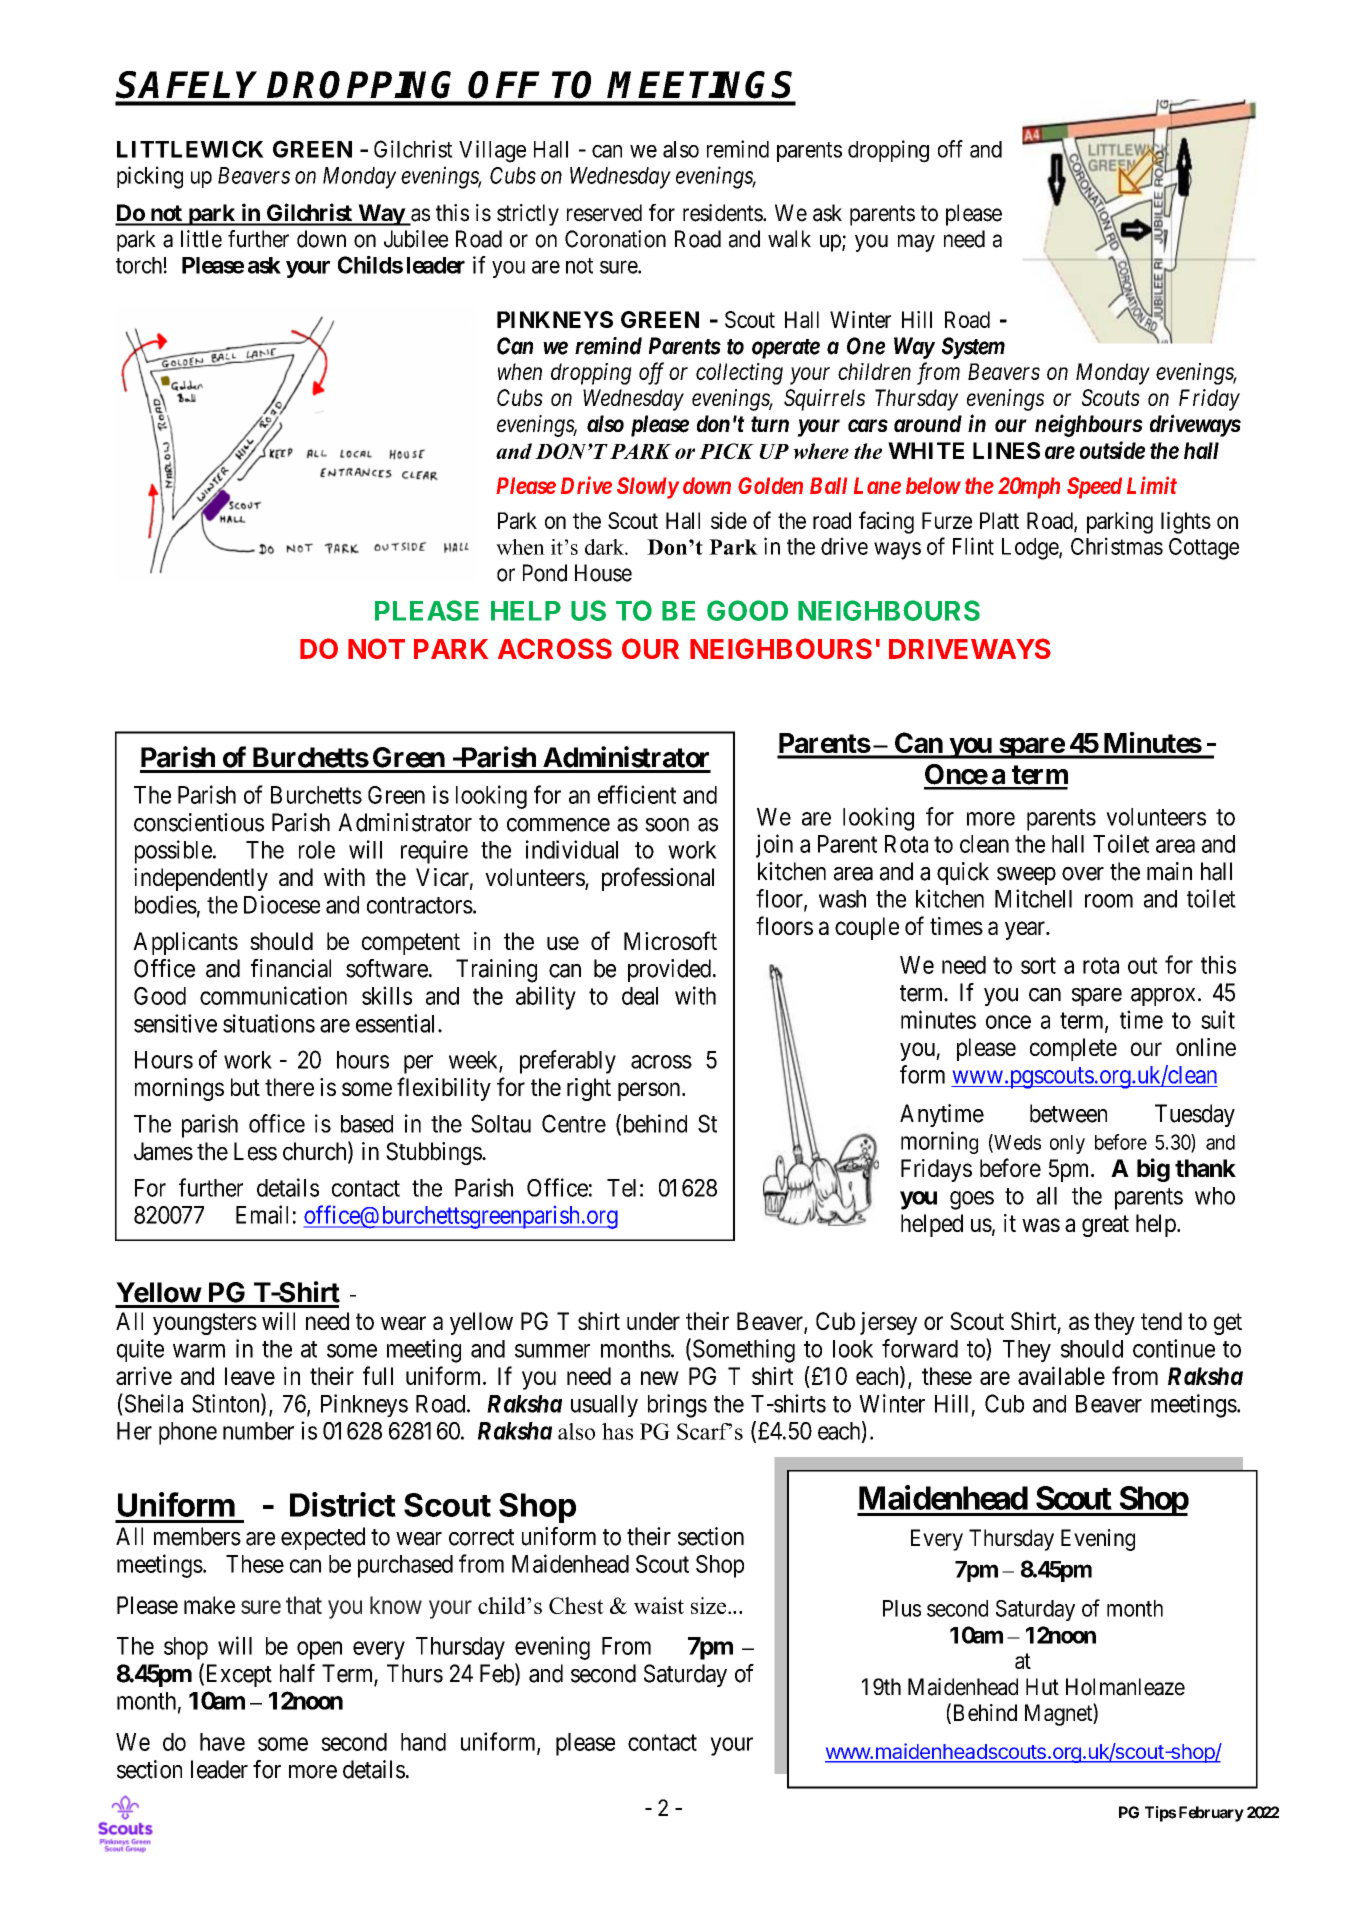 The width and height of the document is (1351, 1911). What do you see at coordinates (604, 213) in the document?
I see `reserved` at bounding box center [604, 213].
